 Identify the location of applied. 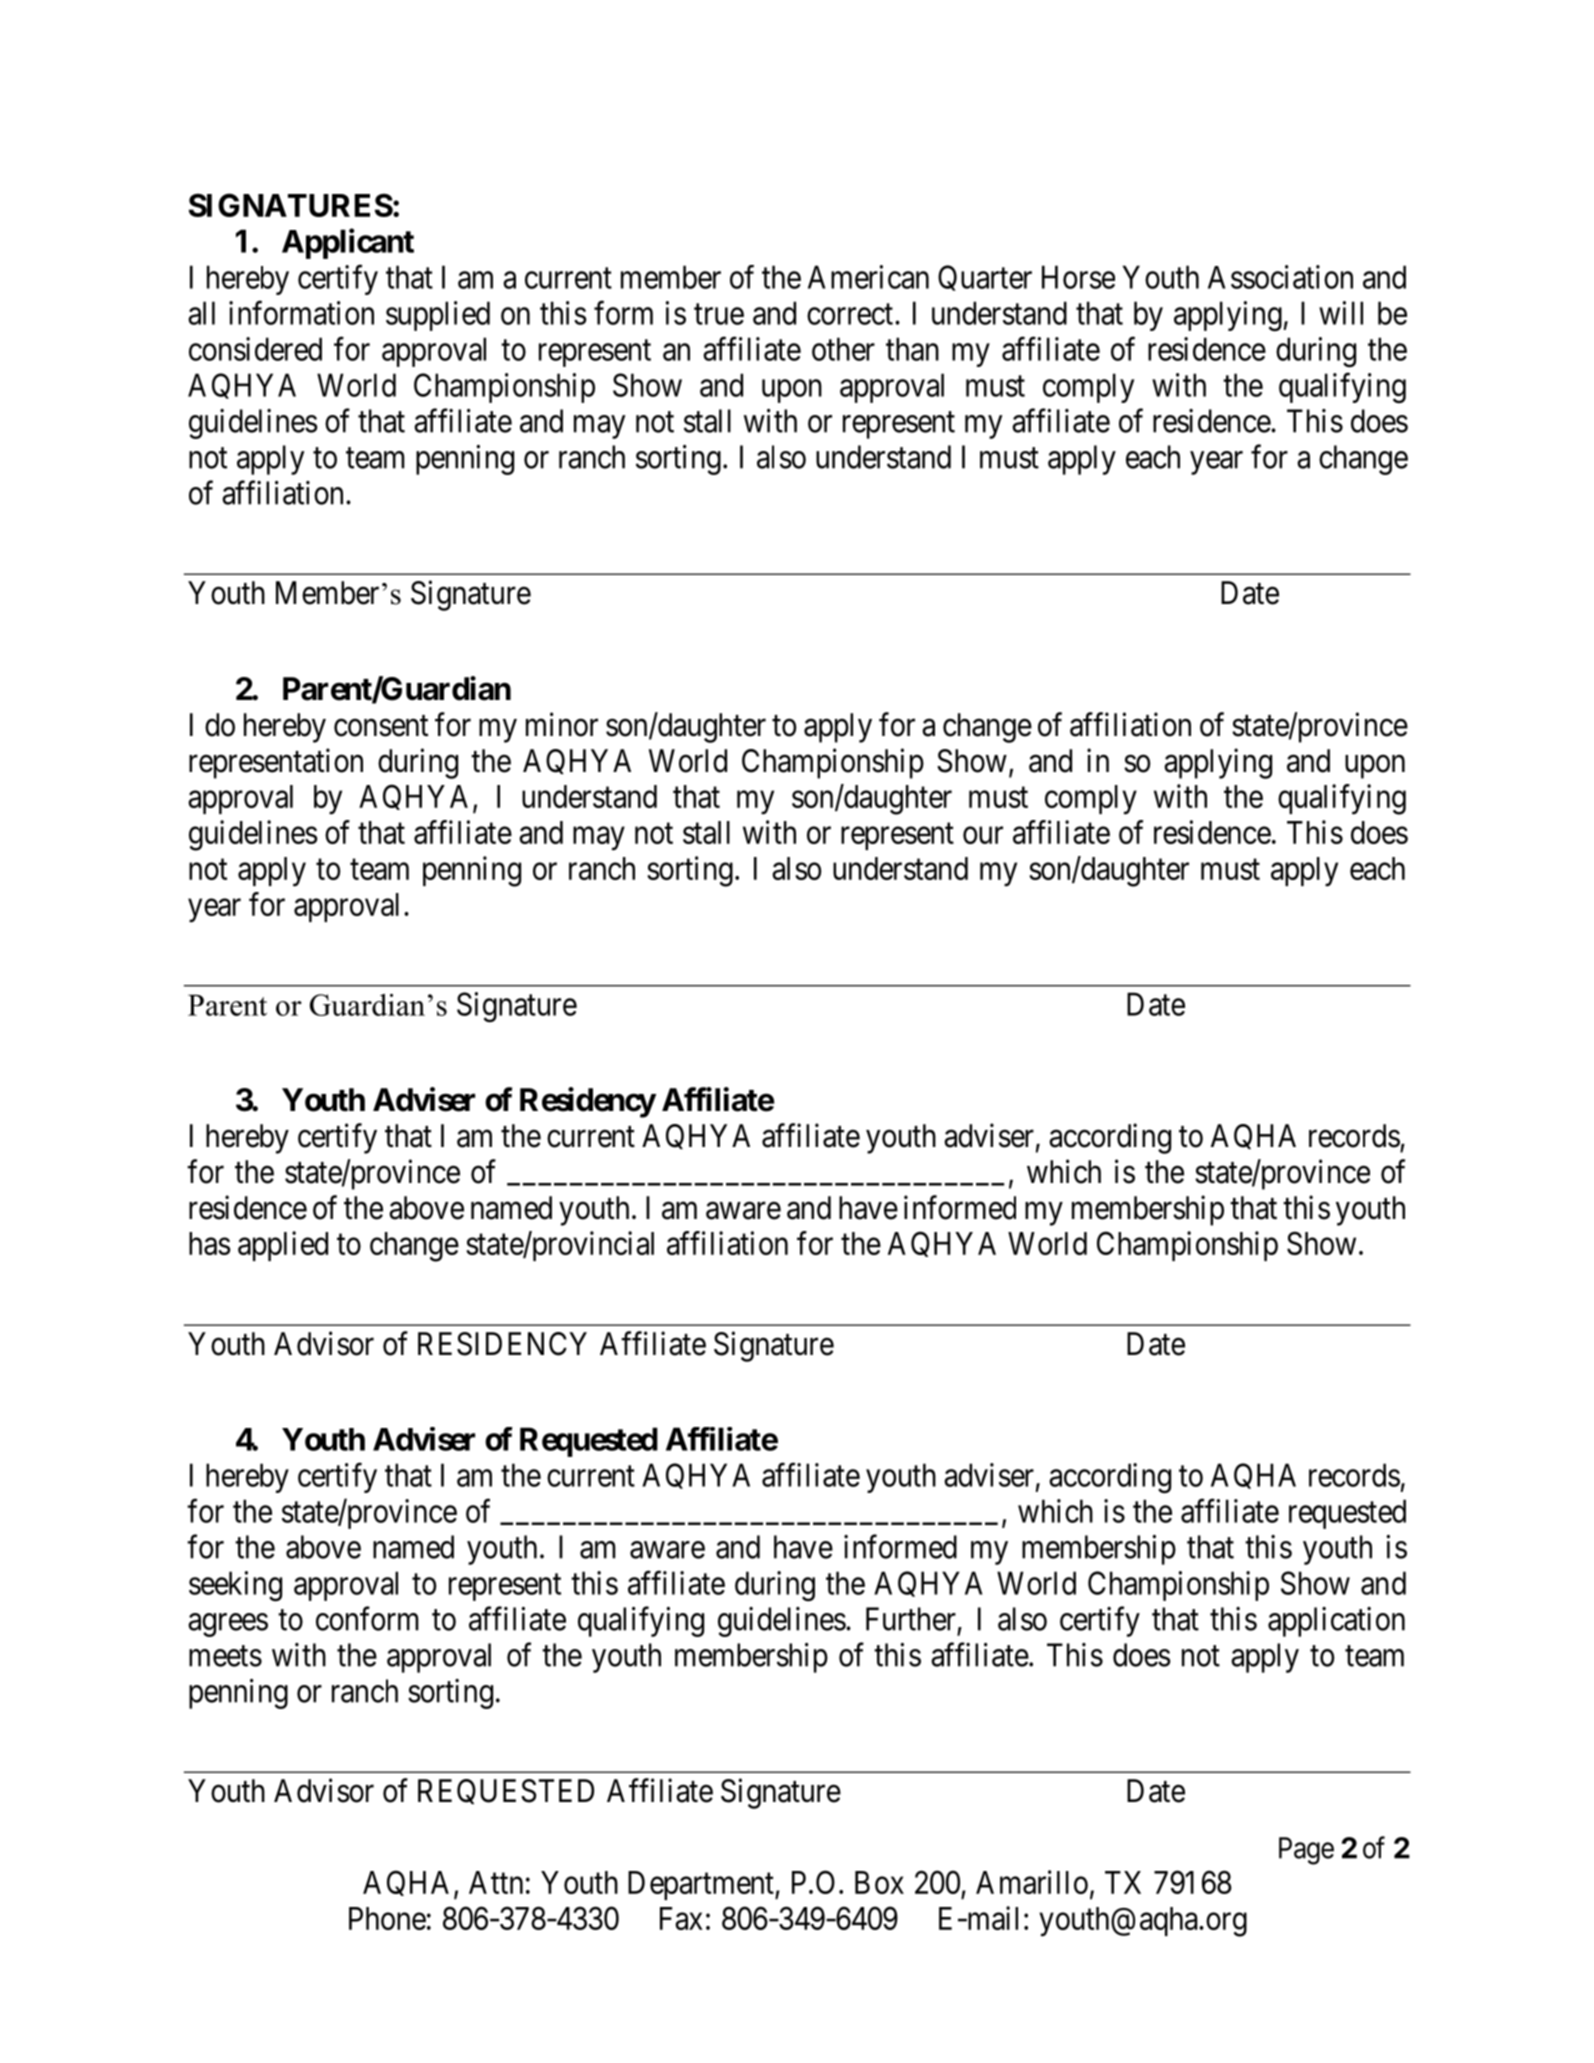
(283, 1246).
